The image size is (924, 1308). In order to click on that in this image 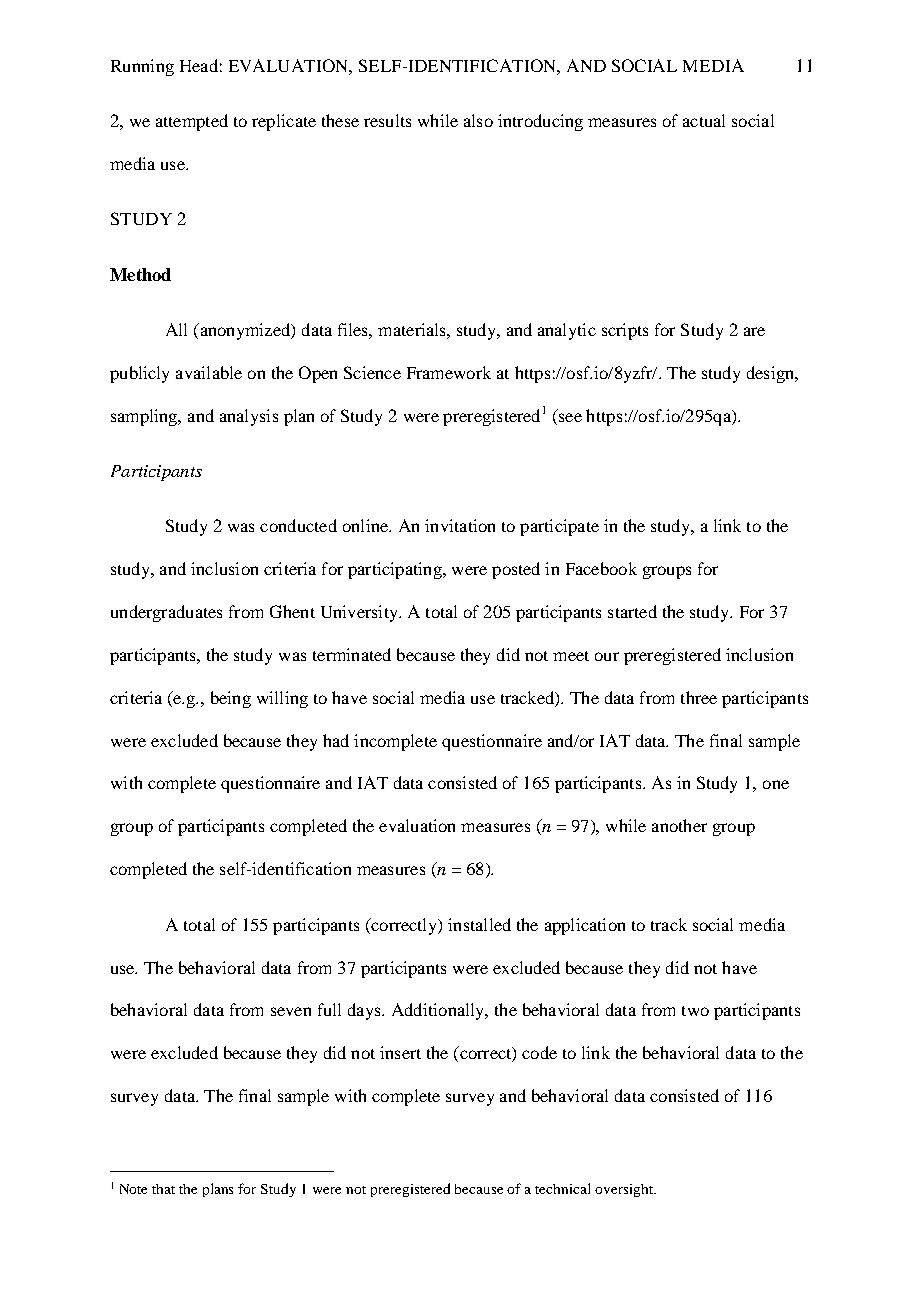, I will do `click(163, 1189)`.
